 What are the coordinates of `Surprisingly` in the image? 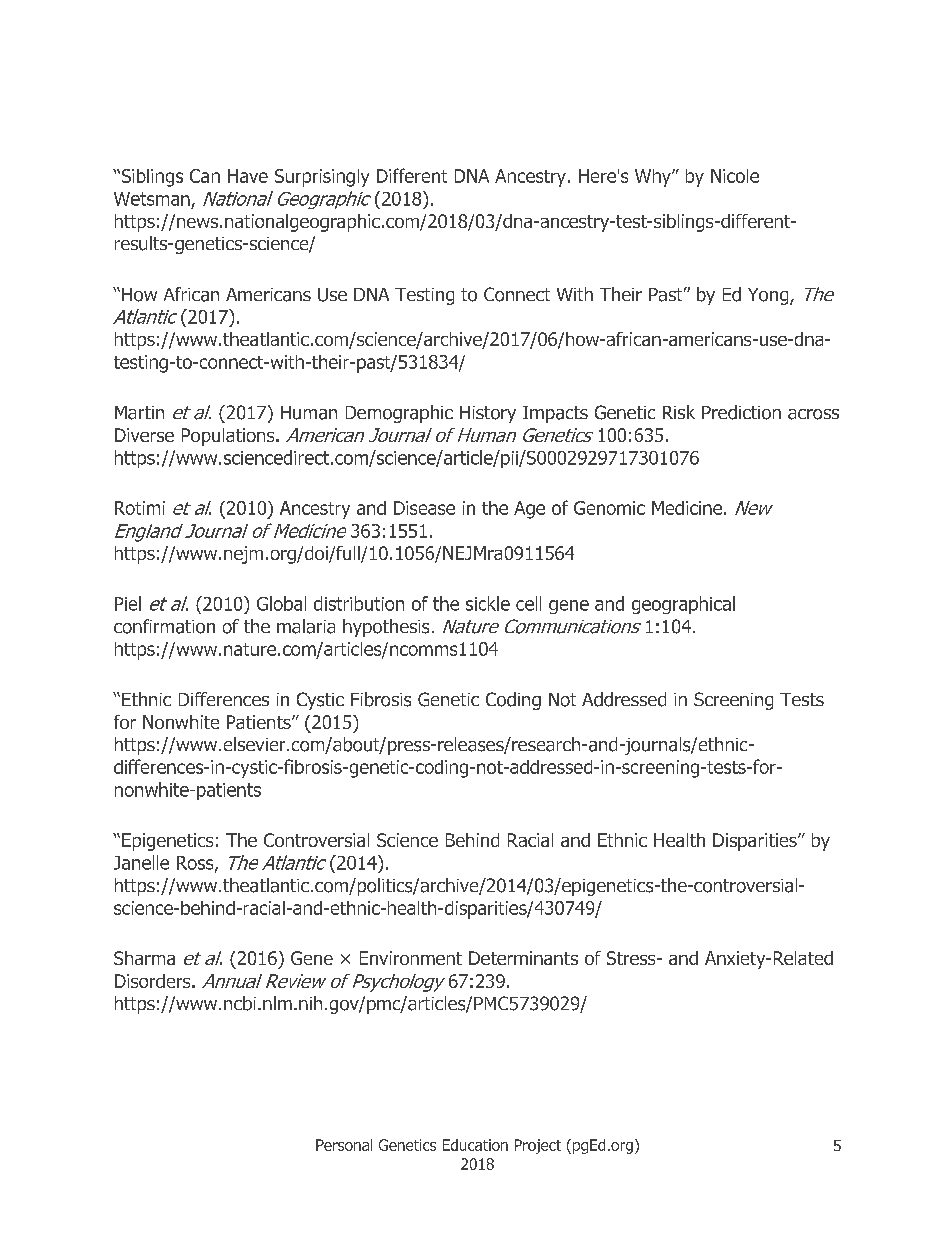 It's located at (322, 178).
